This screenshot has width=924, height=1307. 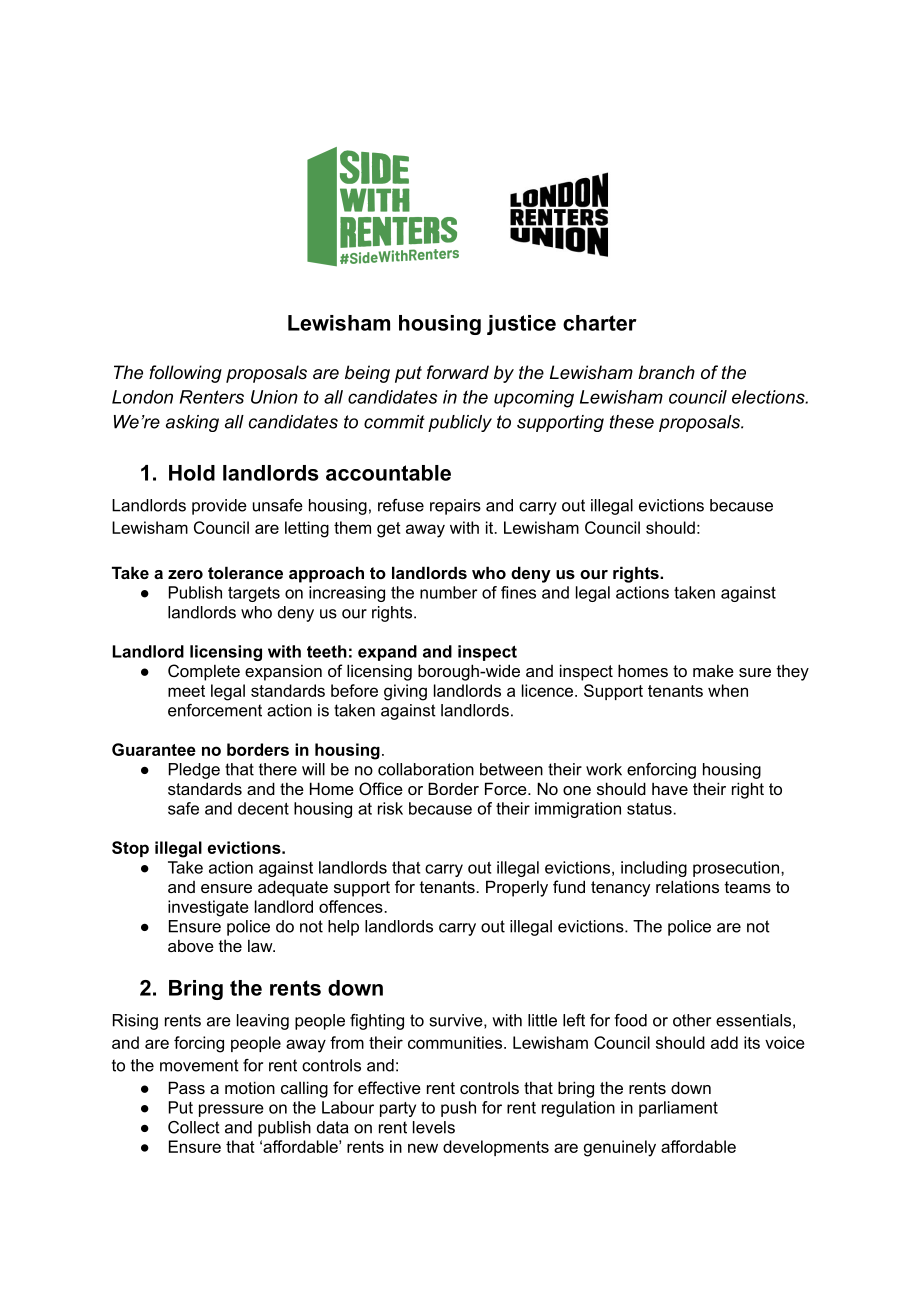 I want to click on Collect, so click(x=194, y=1127).
